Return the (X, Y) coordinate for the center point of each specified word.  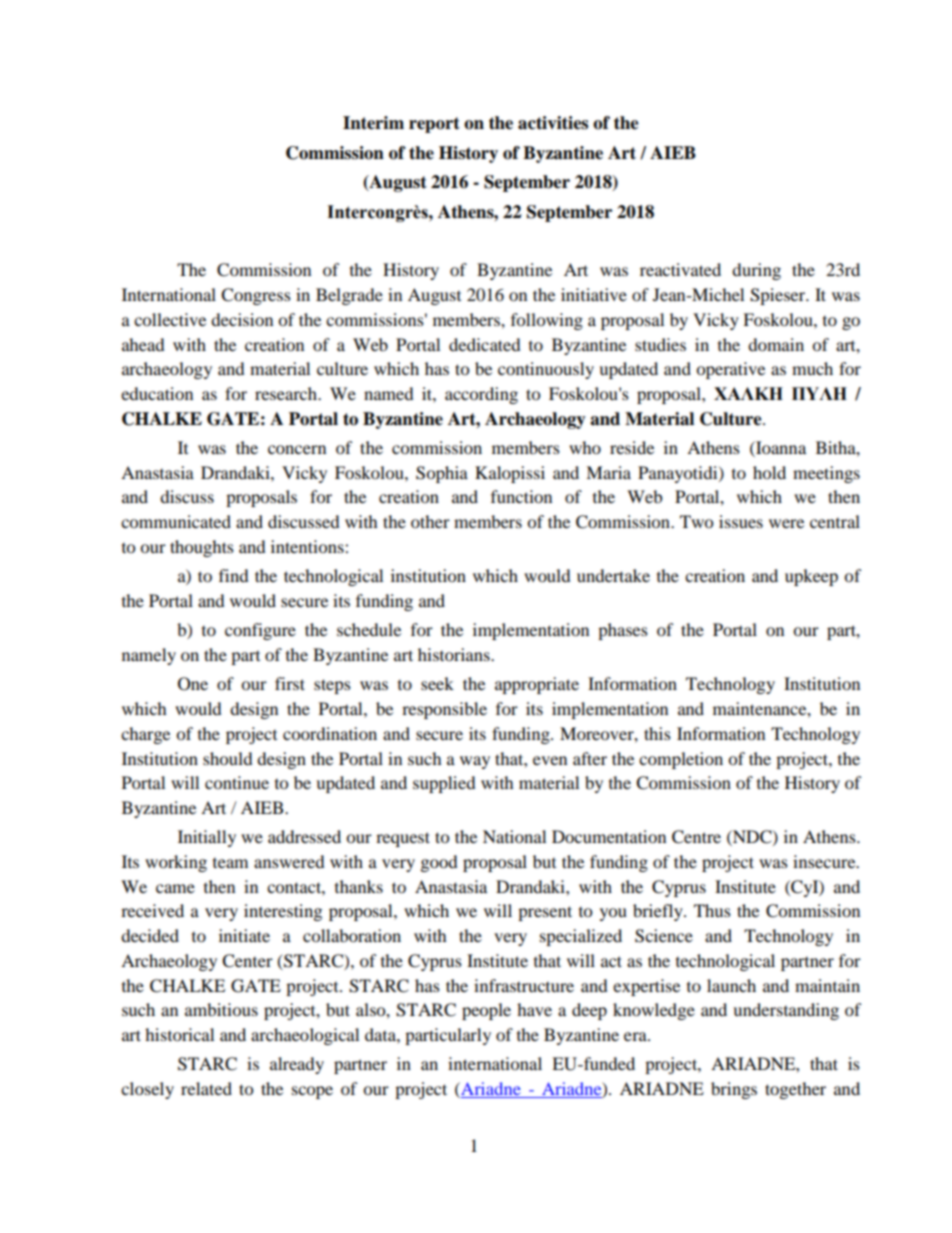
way (475, 762)
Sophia (442, 474)
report (434, 125)
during (756, 271)
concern (297, 449)
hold (769, 472)
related (206, 1088)
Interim (373, 123)
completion (681, 760)
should (228, 758)
